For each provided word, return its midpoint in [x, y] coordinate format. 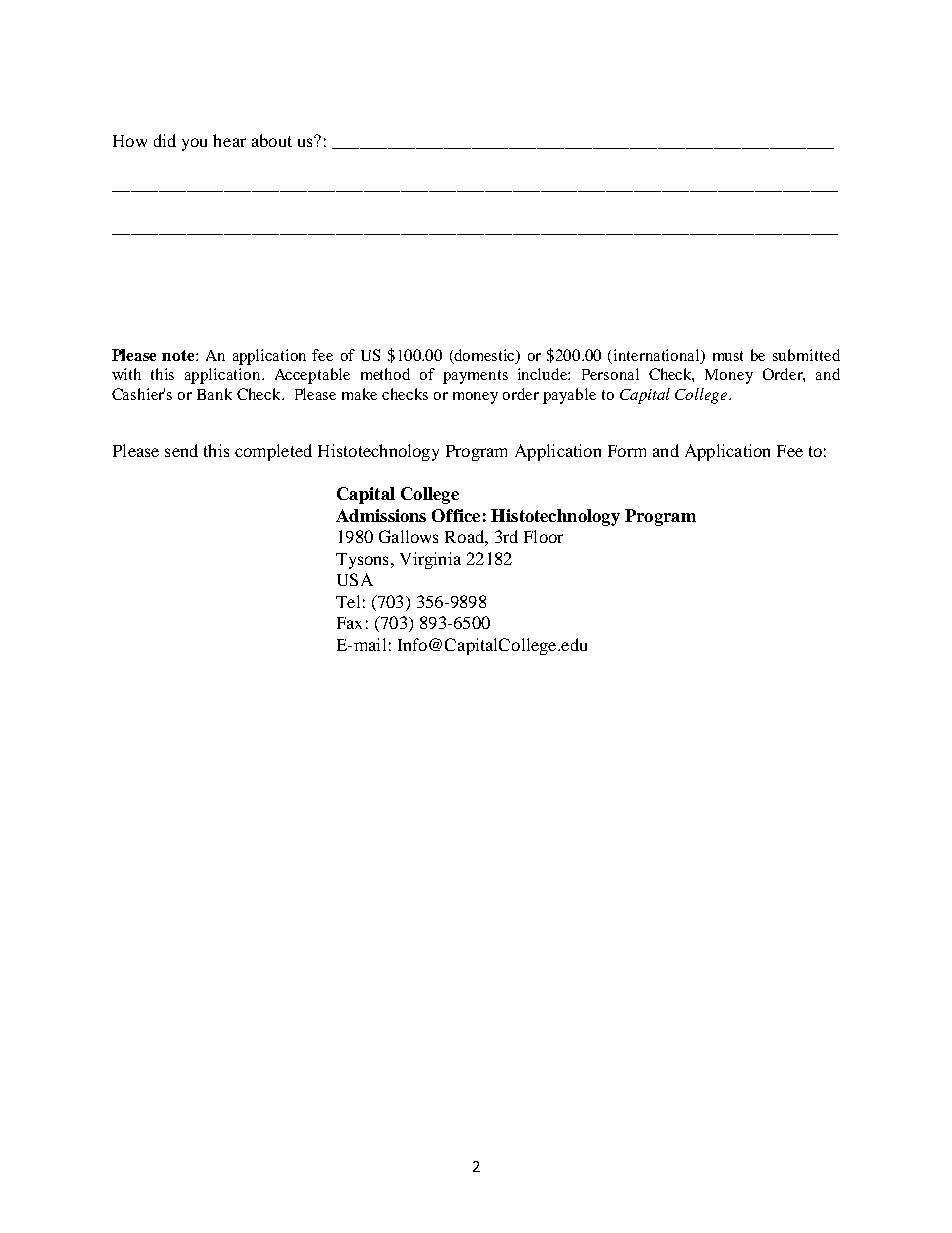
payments [475, 377]
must [728, 356]
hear [229, 140]
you [194, 144]
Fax [349, 623]
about [272, 140]
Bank [214, 394]
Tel [348, 601]
